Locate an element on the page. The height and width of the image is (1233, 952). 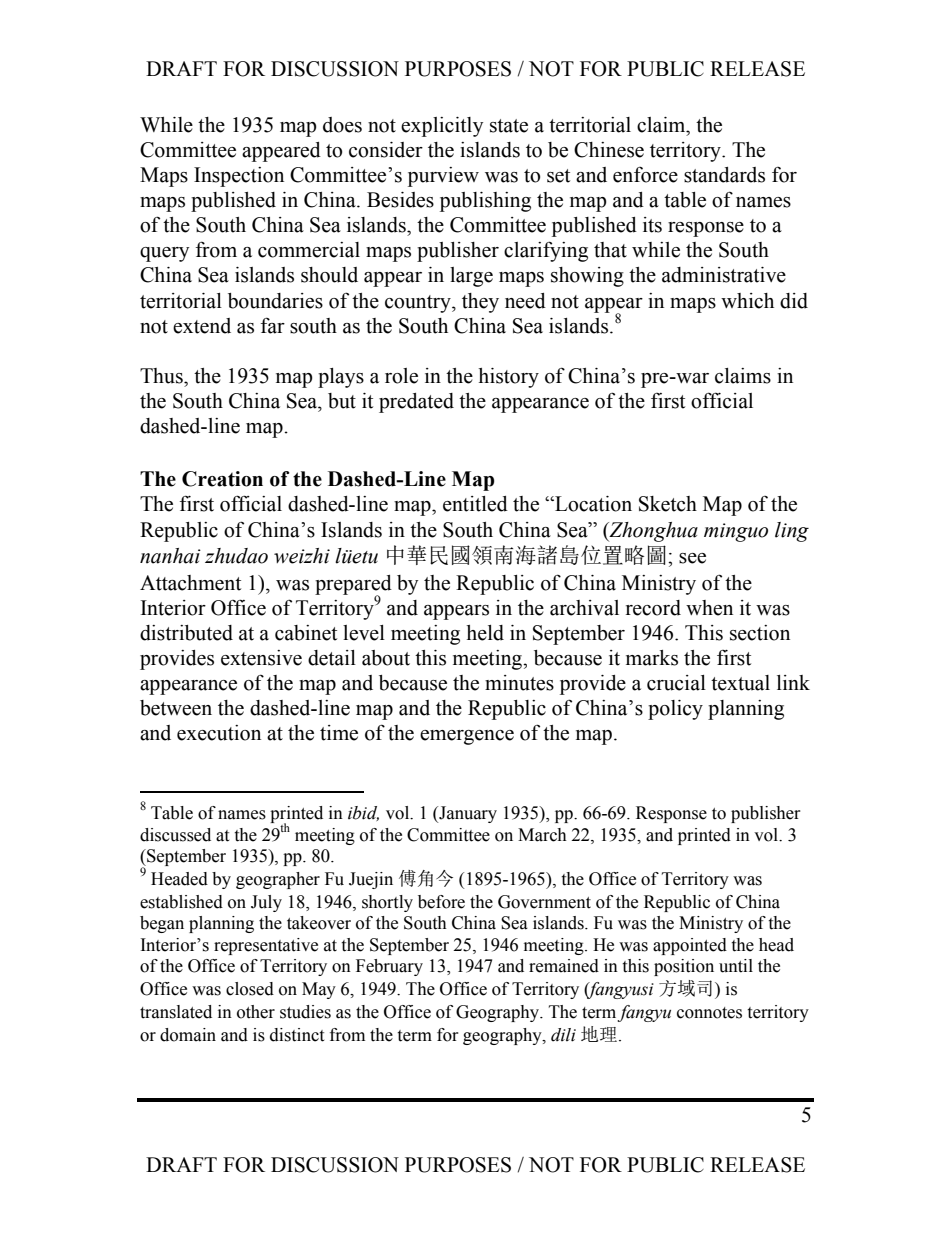
predated is located at coordinates (416, 403).
